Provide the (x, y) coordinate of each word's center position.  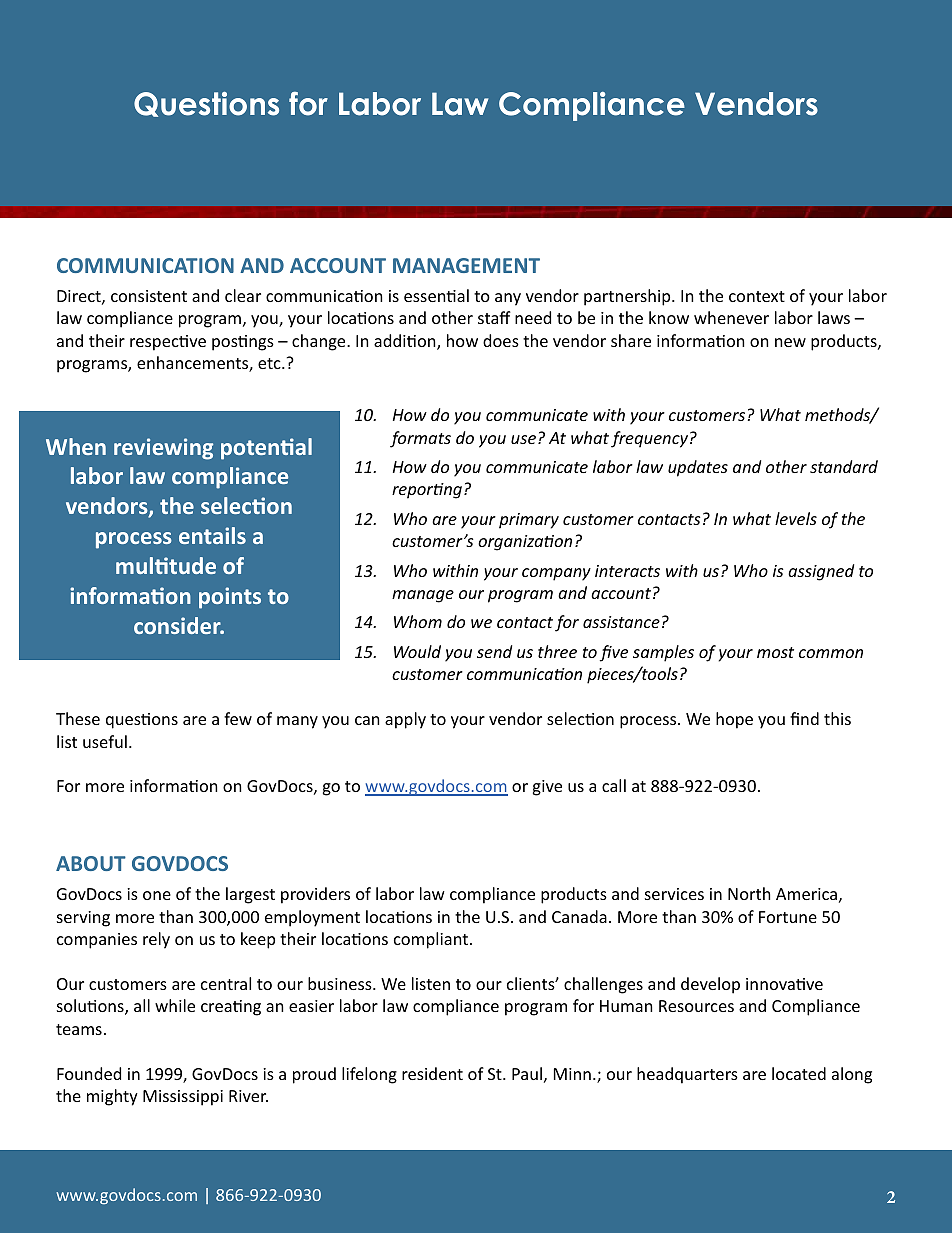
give (547, 788)
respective (168, 343)
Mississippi (183, 1098)
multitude (166, 565)
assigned (821, 572)
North (749, 893)
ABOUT (91, 863)
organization (525, 543)
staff (494, 317)
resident (432, 1073)
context (757, 296)
